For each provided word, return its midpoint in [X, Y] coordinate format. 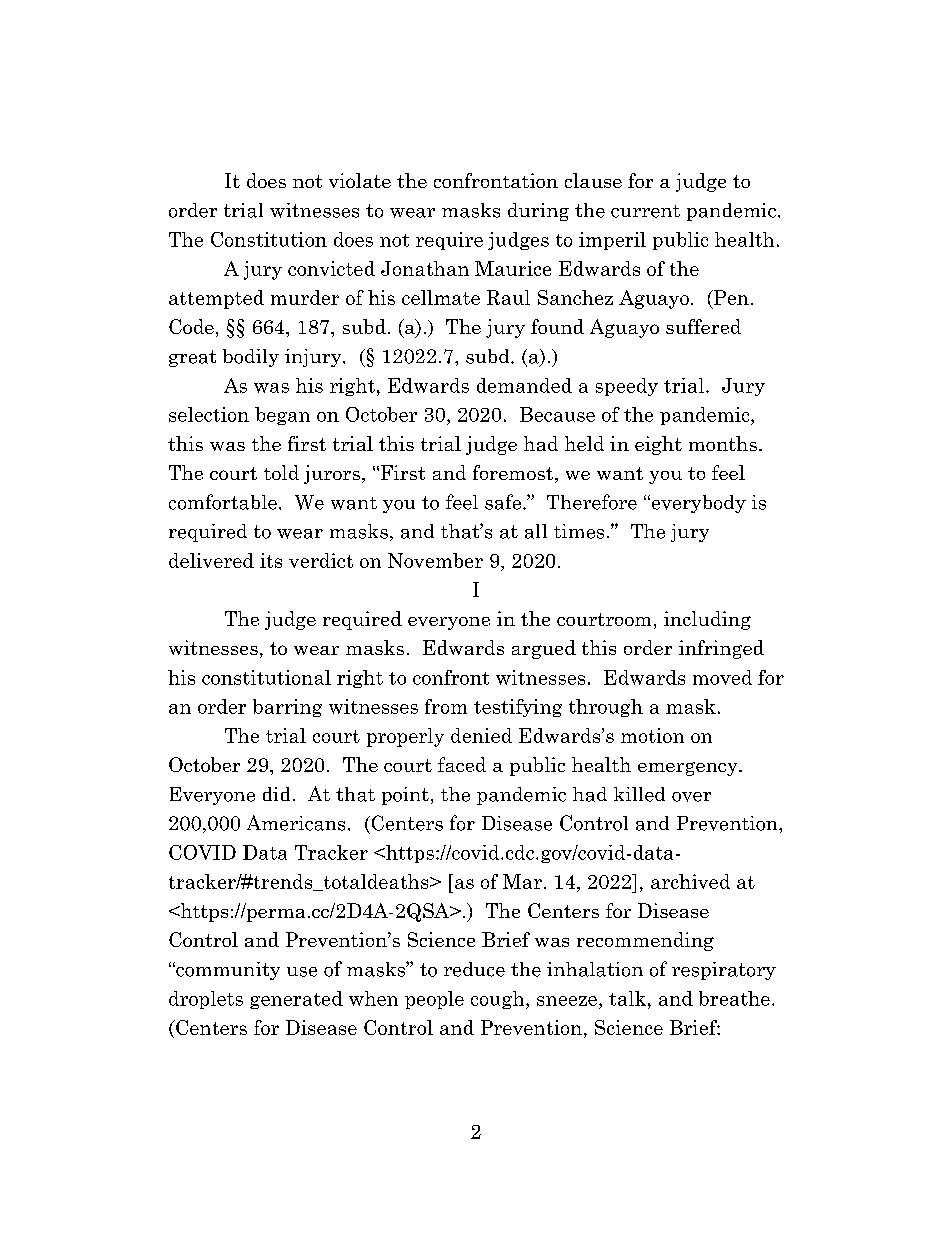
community [227, 971]
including [707, 620]
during [538, 212]
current [645, 211]
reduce [474, 969]
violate [360, 180]
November [435, 560]
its [271, 560]
